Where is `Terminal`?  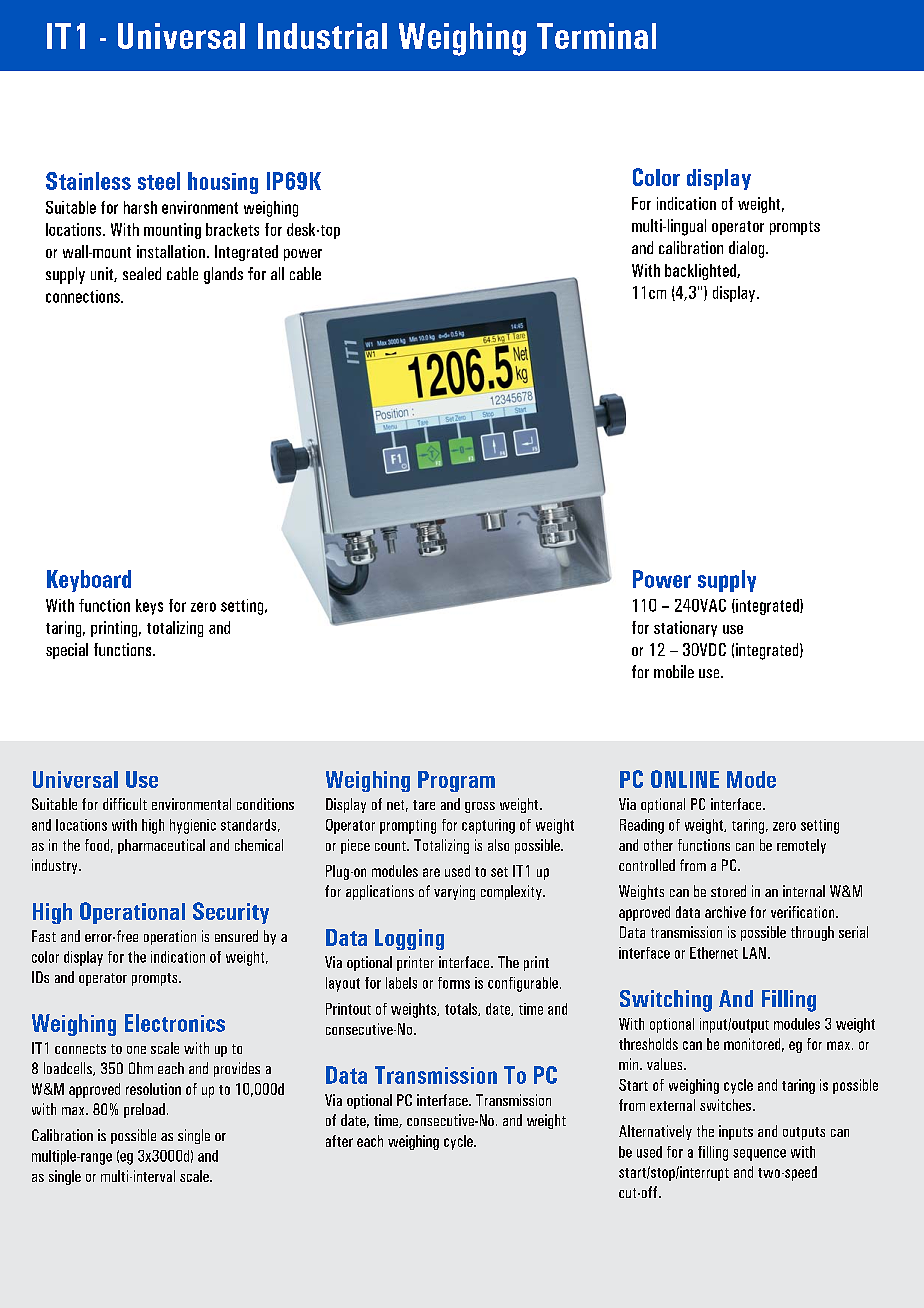
Terminal is located at coordinates (596, 36).
